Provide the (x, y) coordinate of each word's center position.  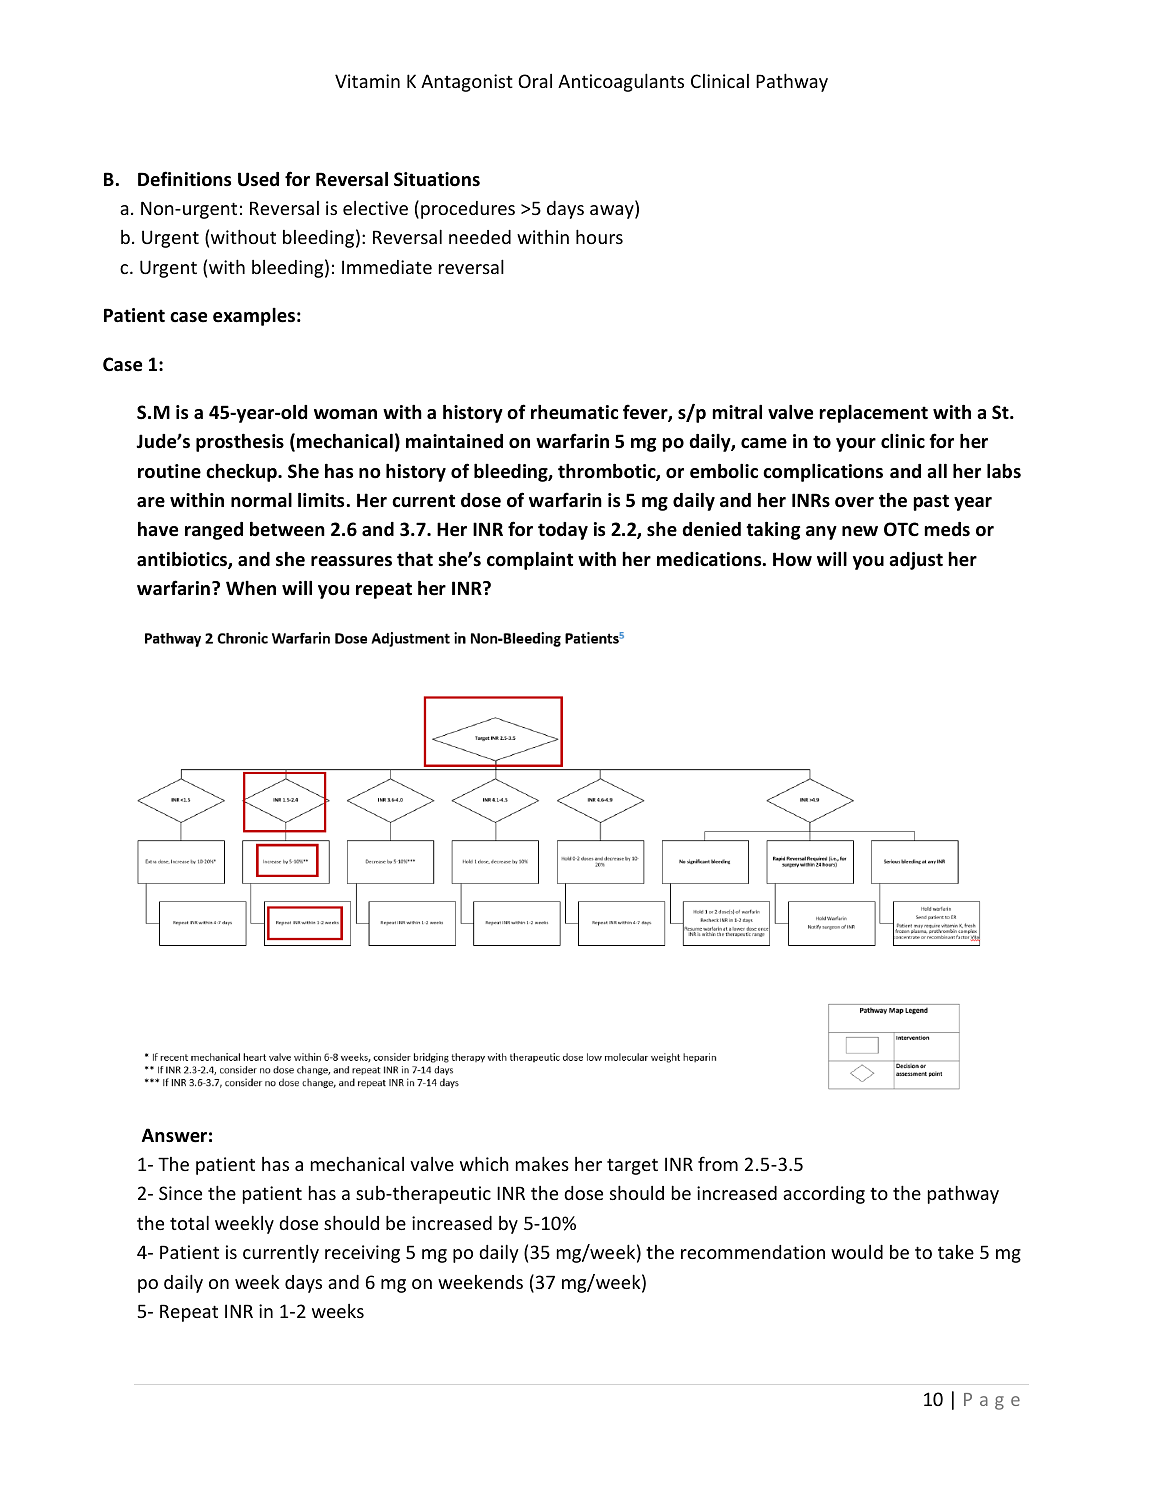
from (718, 1163)
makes (542, 1163)
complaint (530, 560)
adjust (916, 561)
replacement (873, 414)
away (613, 212)
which (484, 1163)
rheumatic (574, 412)
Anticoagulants (621, 82)
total (189, 1222)
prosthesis (240, 442)
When (251, 588)
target (632, 1166)
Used (258, 179)
